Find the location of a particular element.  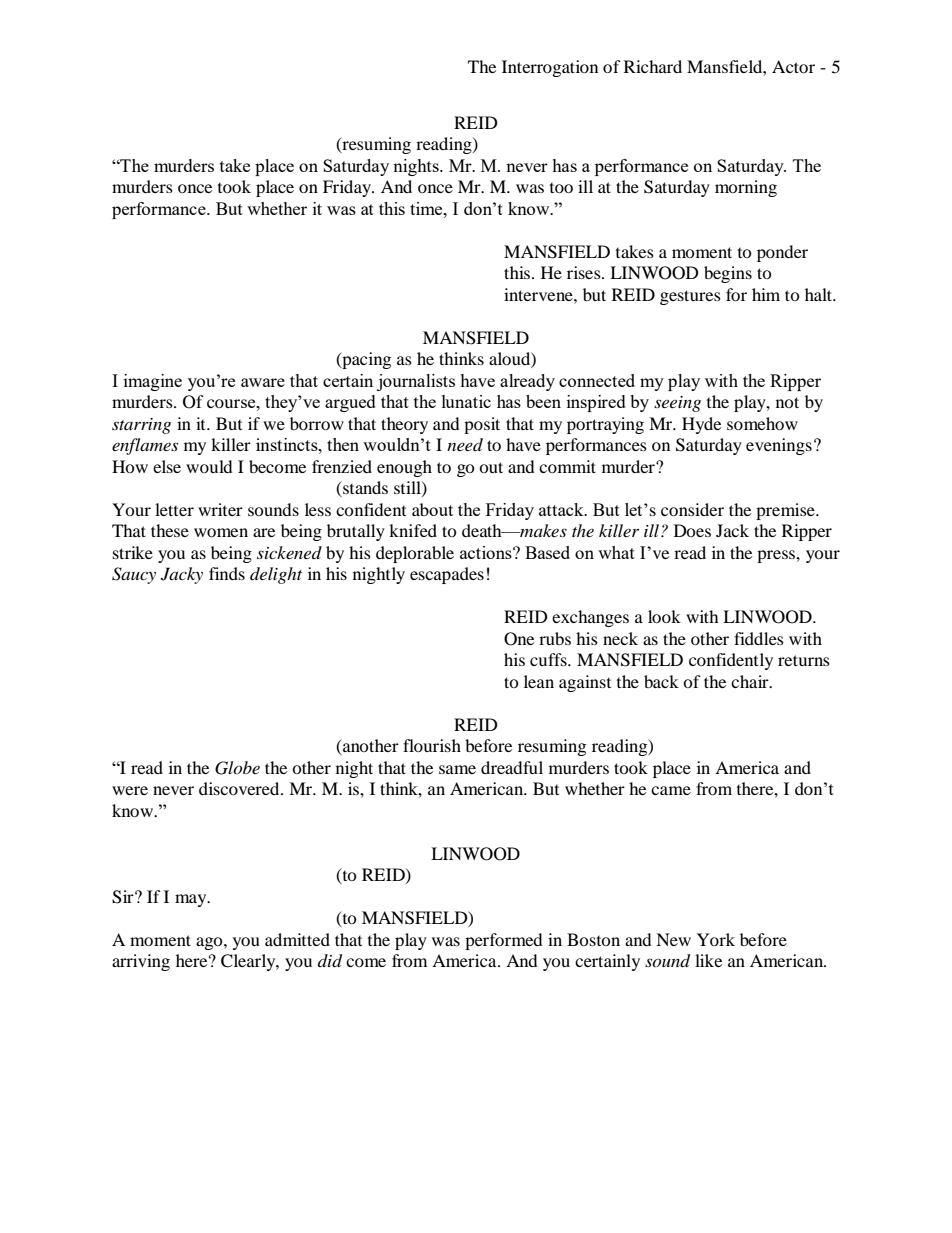

may is located at coordinates (192, 900).
